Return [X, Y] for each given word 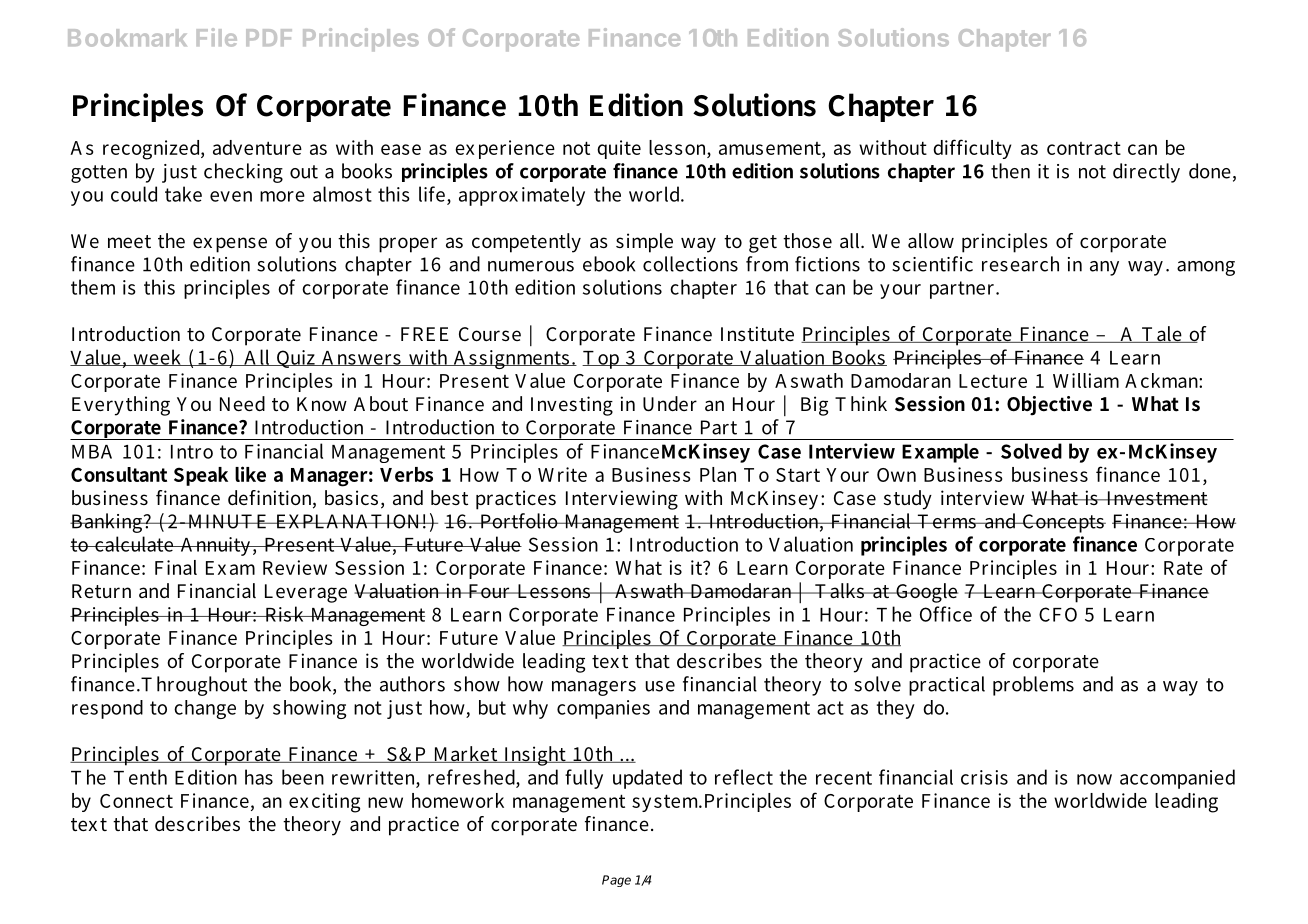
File [217, 37]
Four [489, 591]
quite [619, 149]
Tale [1161, 334]
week [157, 357]
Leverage [306, 593]
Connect [136, 801]
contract [1084, 148]
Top [602, 360]
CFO [1058, 614]
